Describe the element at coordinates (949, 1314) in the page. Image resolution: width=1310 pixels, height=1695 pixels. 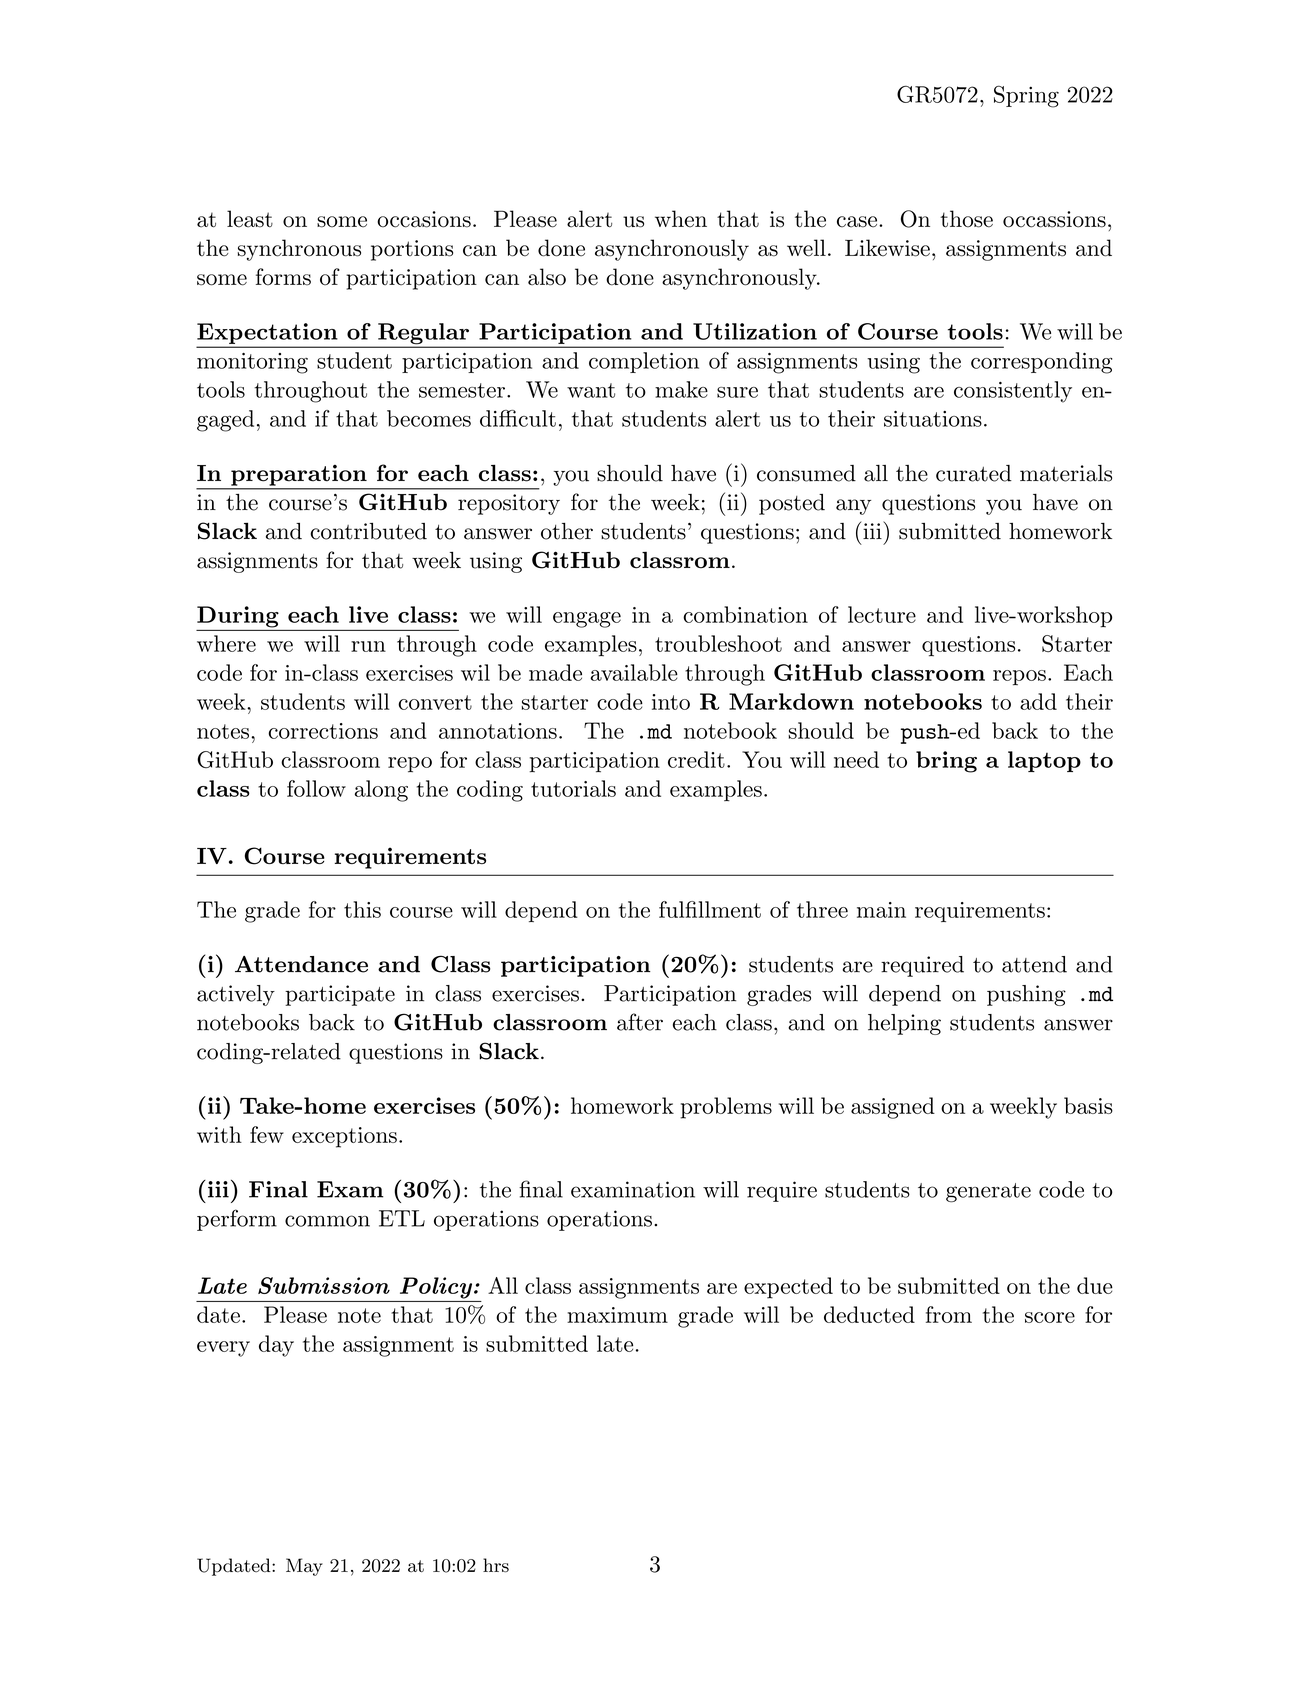
I see `from` at that location.
